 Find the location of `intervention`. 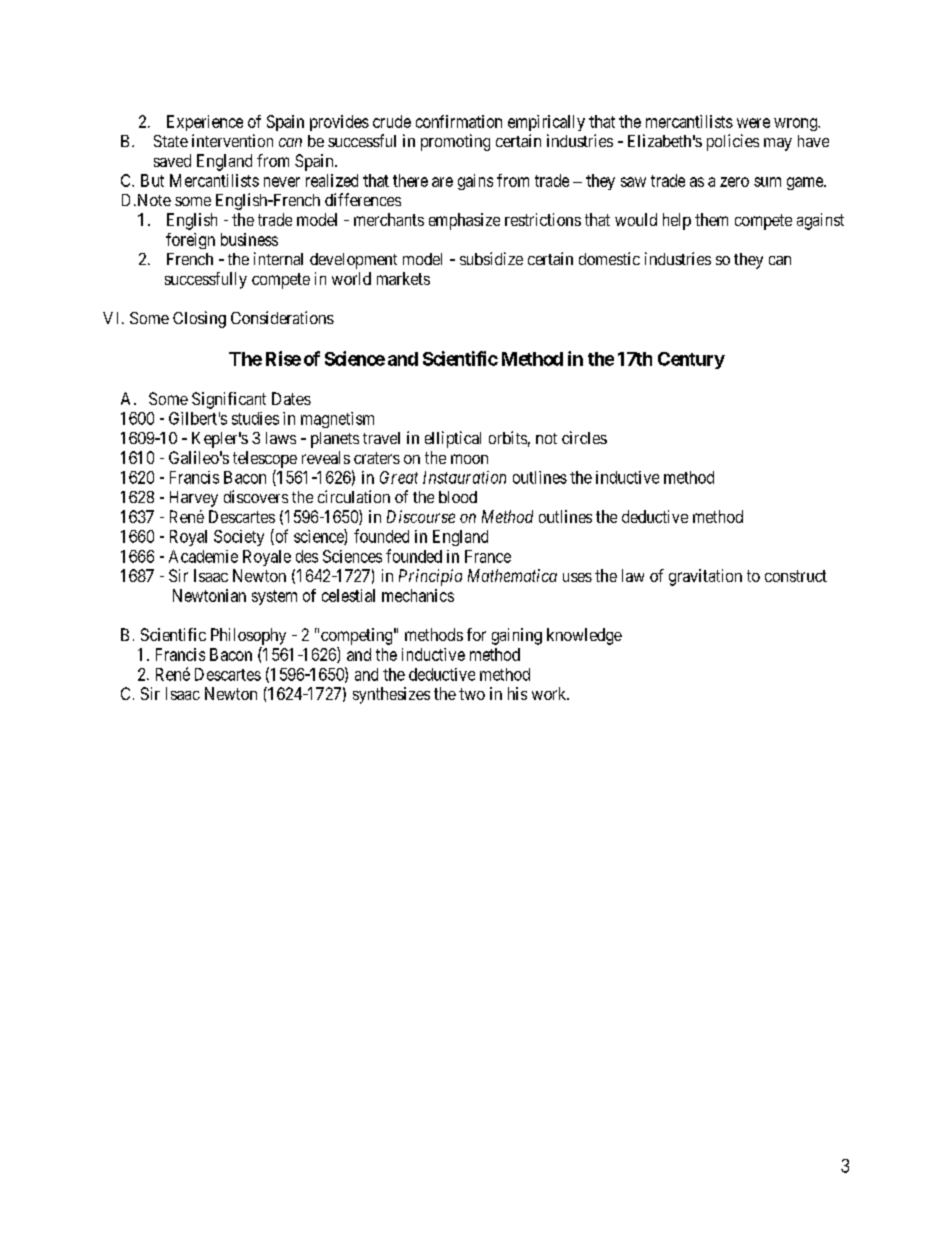

intervention is located at coordinates (232, 140).
